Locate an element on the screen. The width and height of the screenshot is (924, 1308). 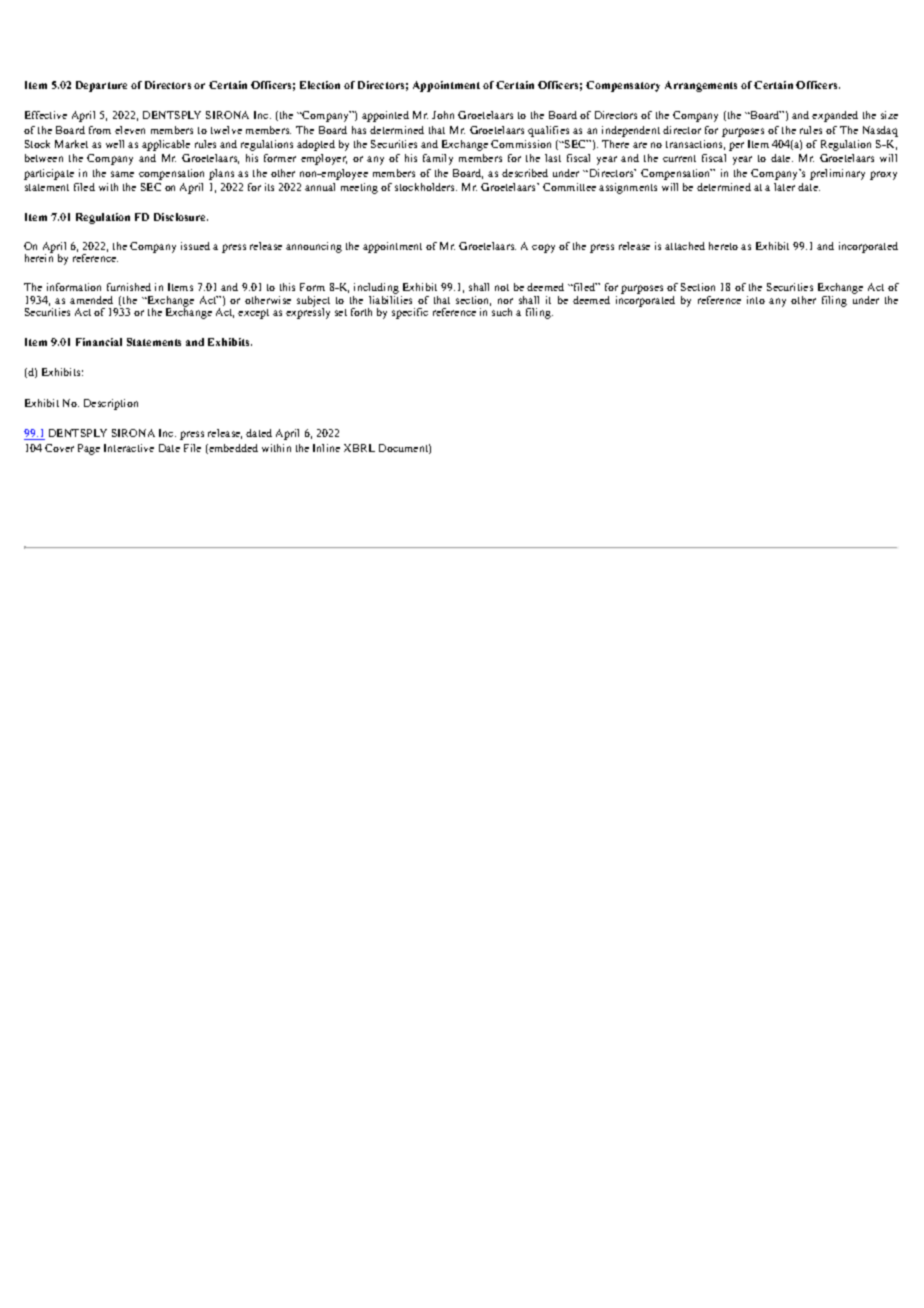
Arrangements is located at coordinates (701, 86).
